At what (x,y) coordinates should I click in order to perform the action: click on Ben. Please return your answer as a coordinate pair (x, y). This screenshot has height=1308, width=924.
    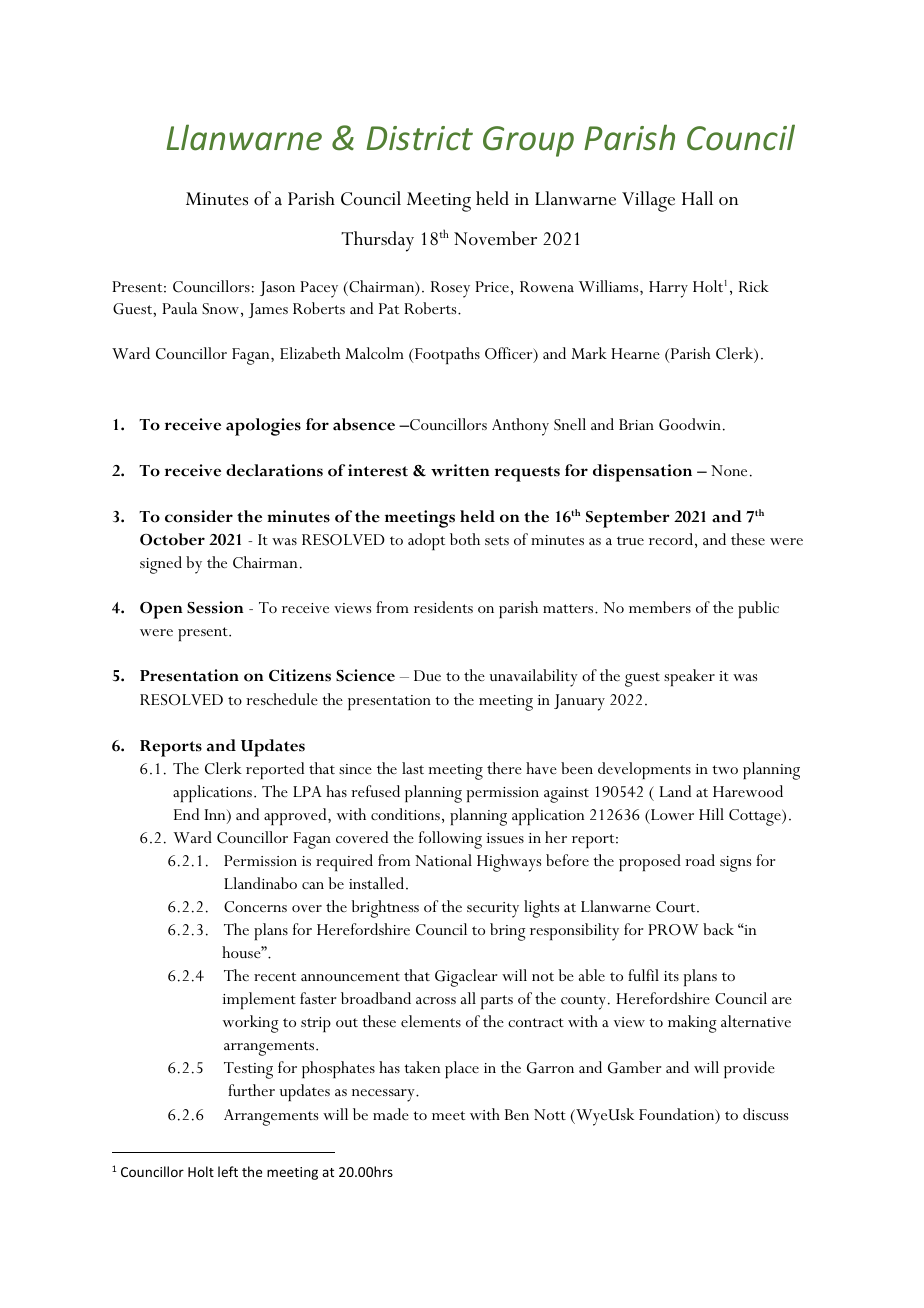
    Looking at the image, I should click on (517, 1114).
